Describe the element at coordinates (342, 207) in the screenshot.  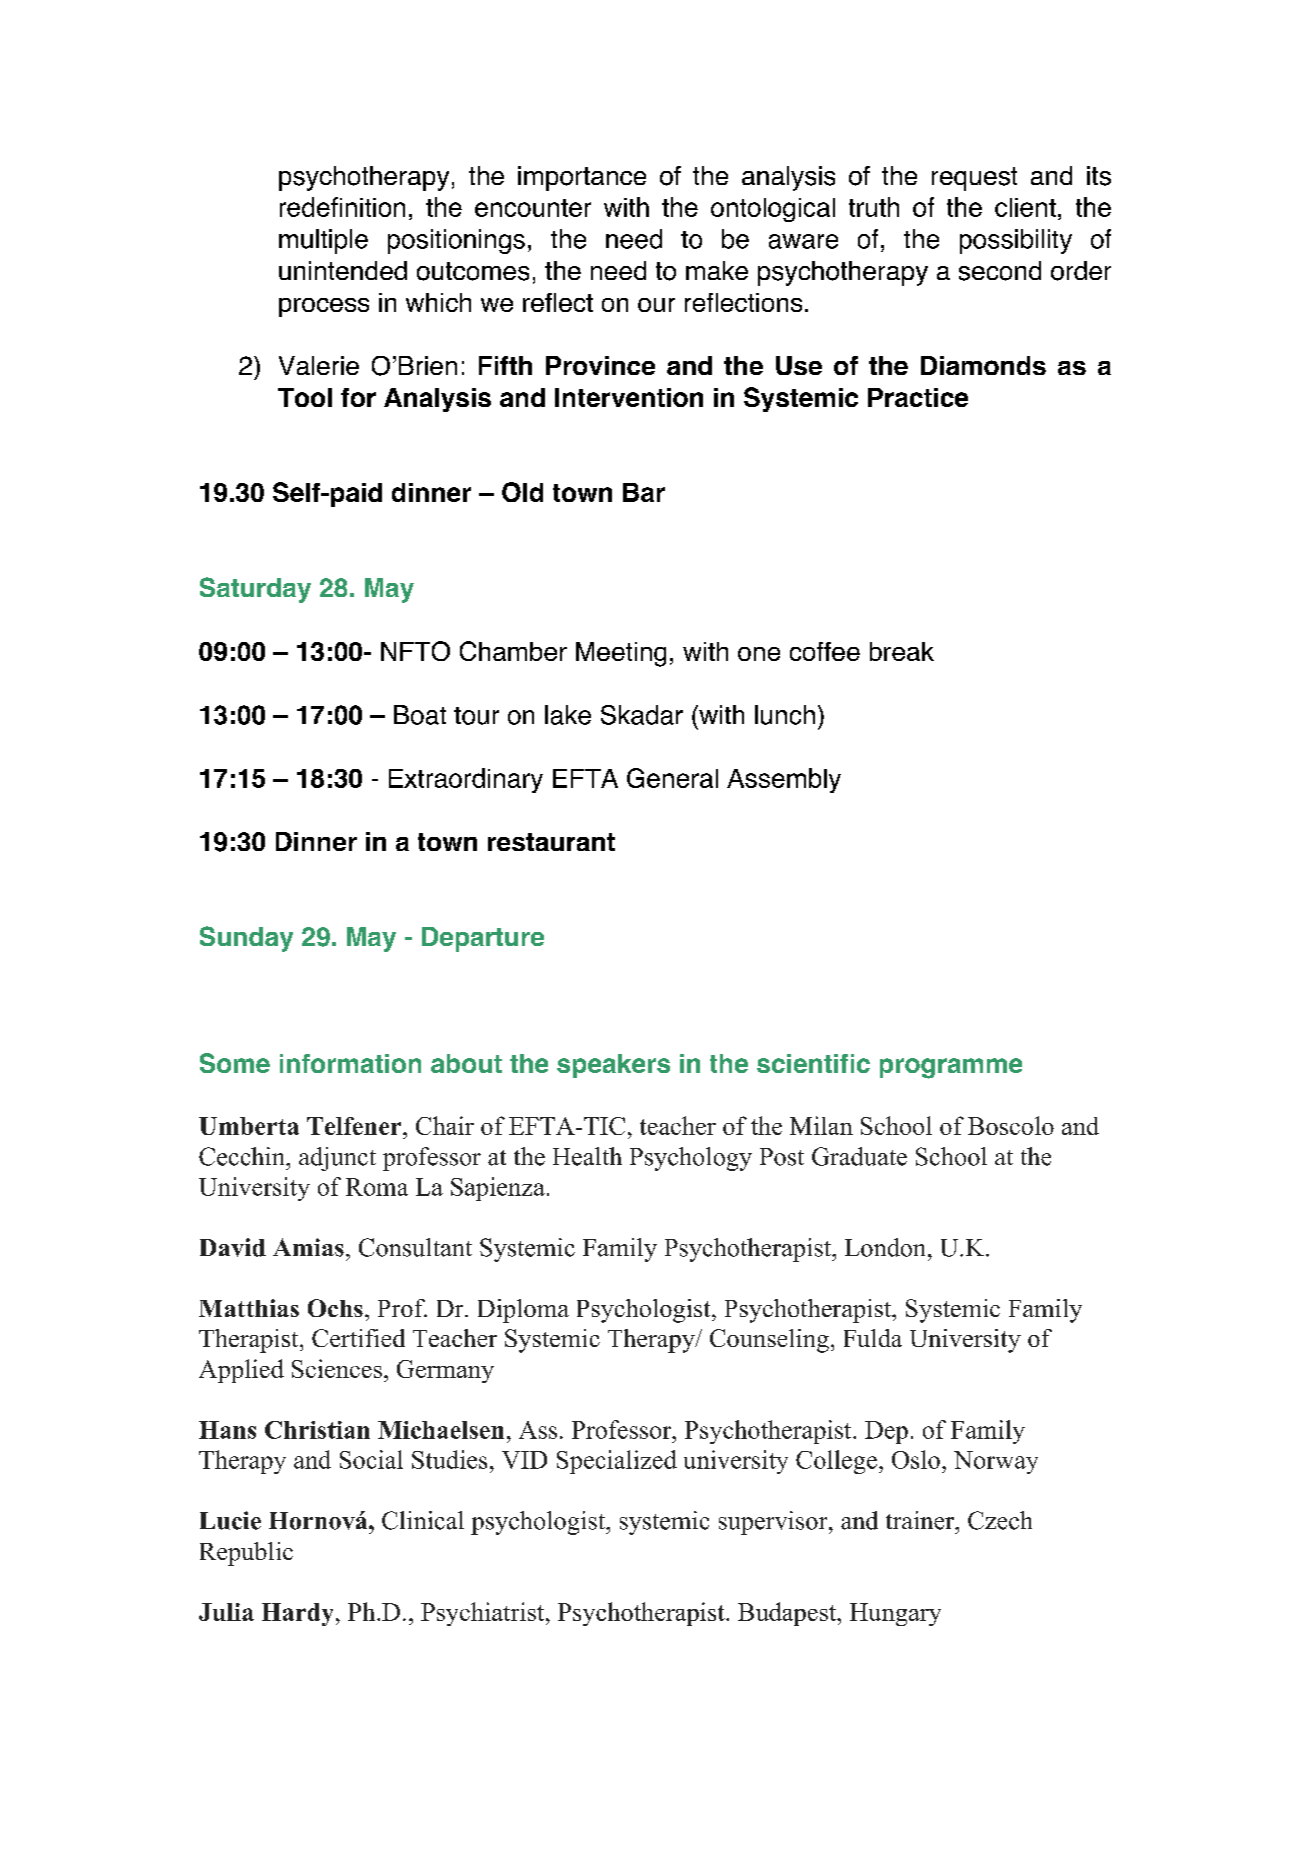
I see `redefinition` at that location.
